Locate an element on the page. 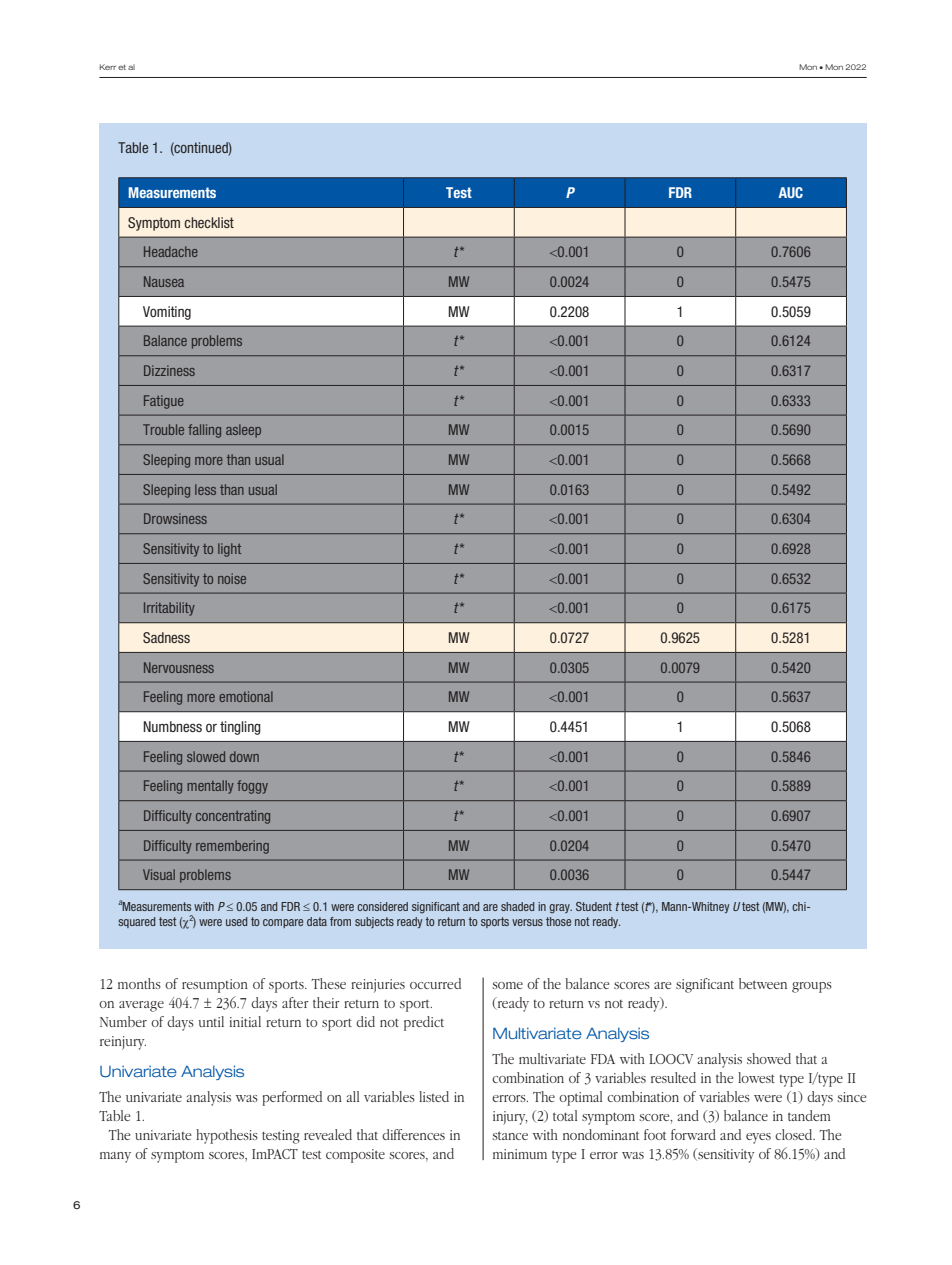  hypothesis is located at coordinates (227, 1136).
